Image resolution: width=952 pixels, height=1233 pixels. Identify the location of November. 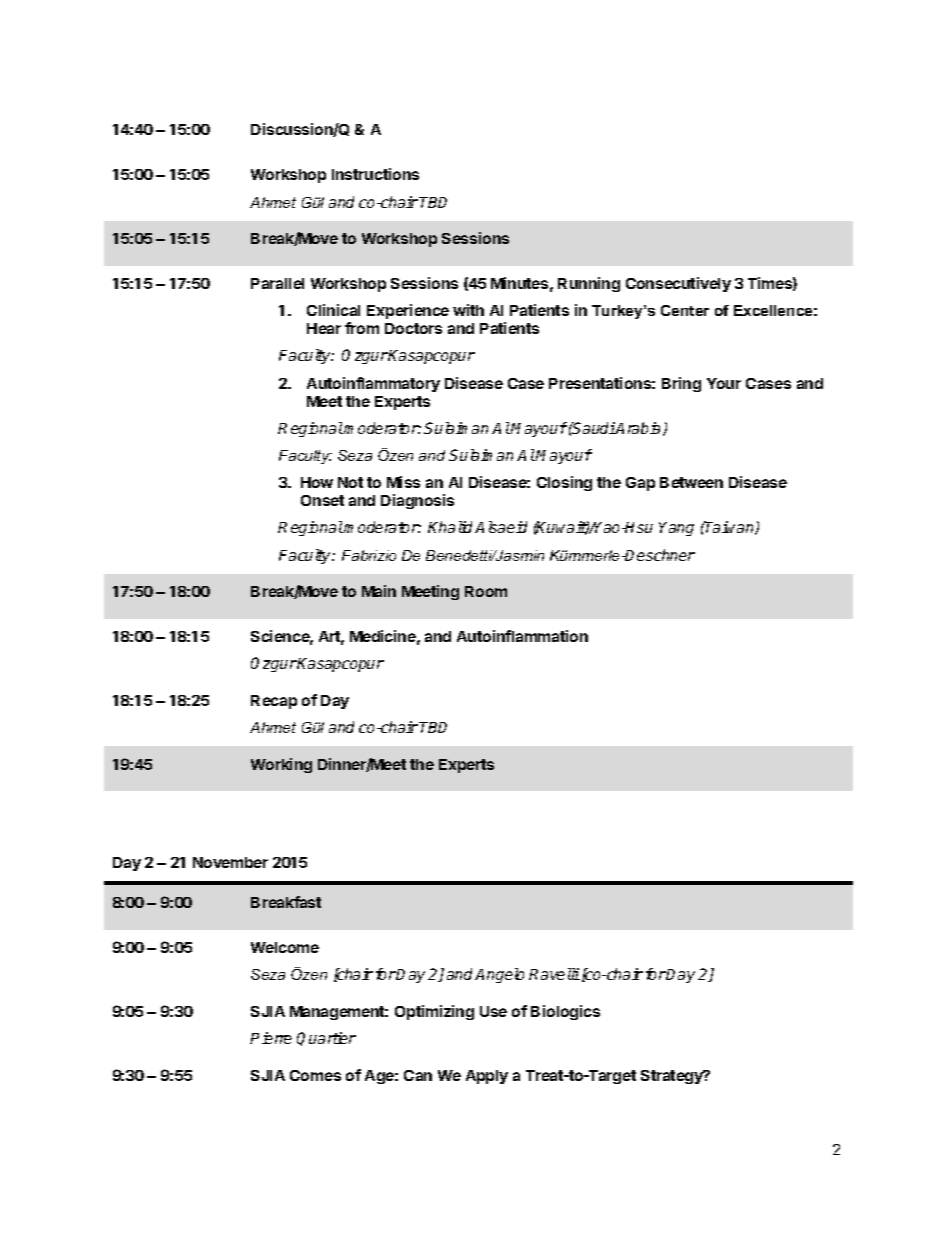
(230, 862).
